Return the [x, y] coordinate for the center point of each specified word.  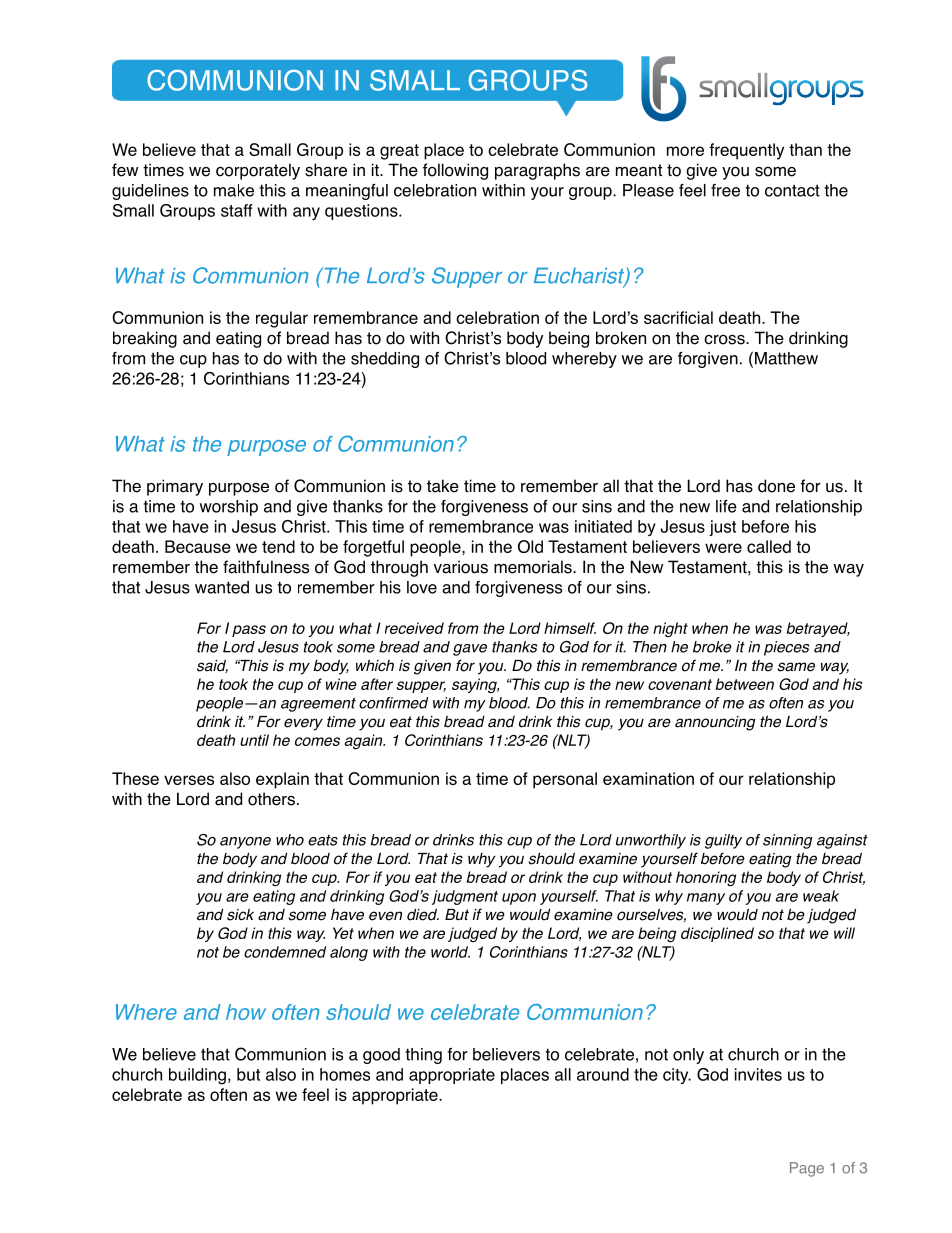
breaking [145, 339]
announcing [715, 723]
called [769, 546]
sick [240, 915]
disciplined [717, 934]
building [197, 1076]
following [455, 171]
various [460, 567]
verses [189, 780]
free [725, 190]
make [234, 190]
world [450, 952]
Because [198, 546]
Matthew [786, 358]
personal [565, 780]
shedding [385, 360]
